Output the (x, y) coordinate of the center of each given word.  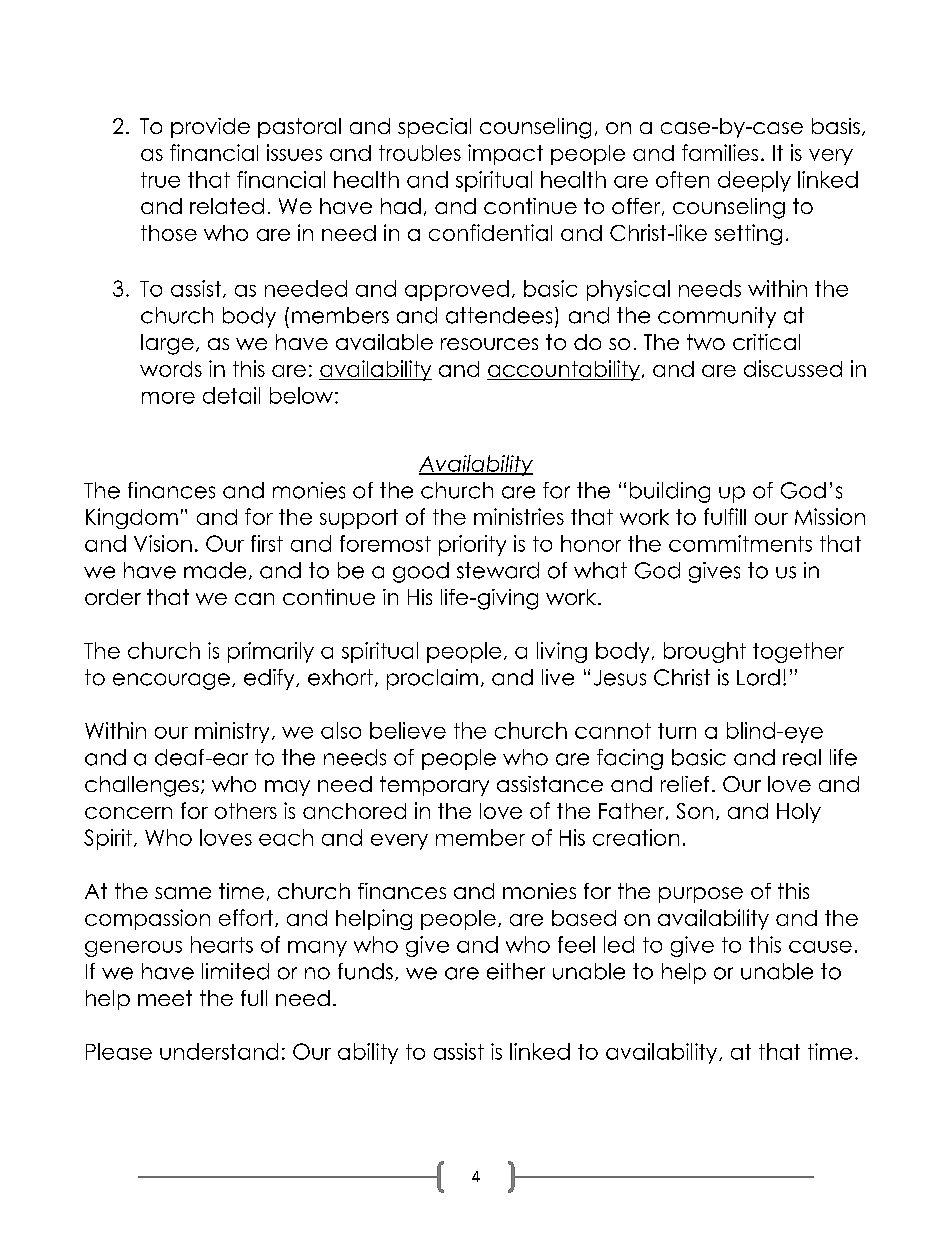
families (720, 152)
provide (210, 128)
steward (498, 570)
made (215, 570)
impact (505, 154)
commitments (740, 543)
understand (219, 1051)
